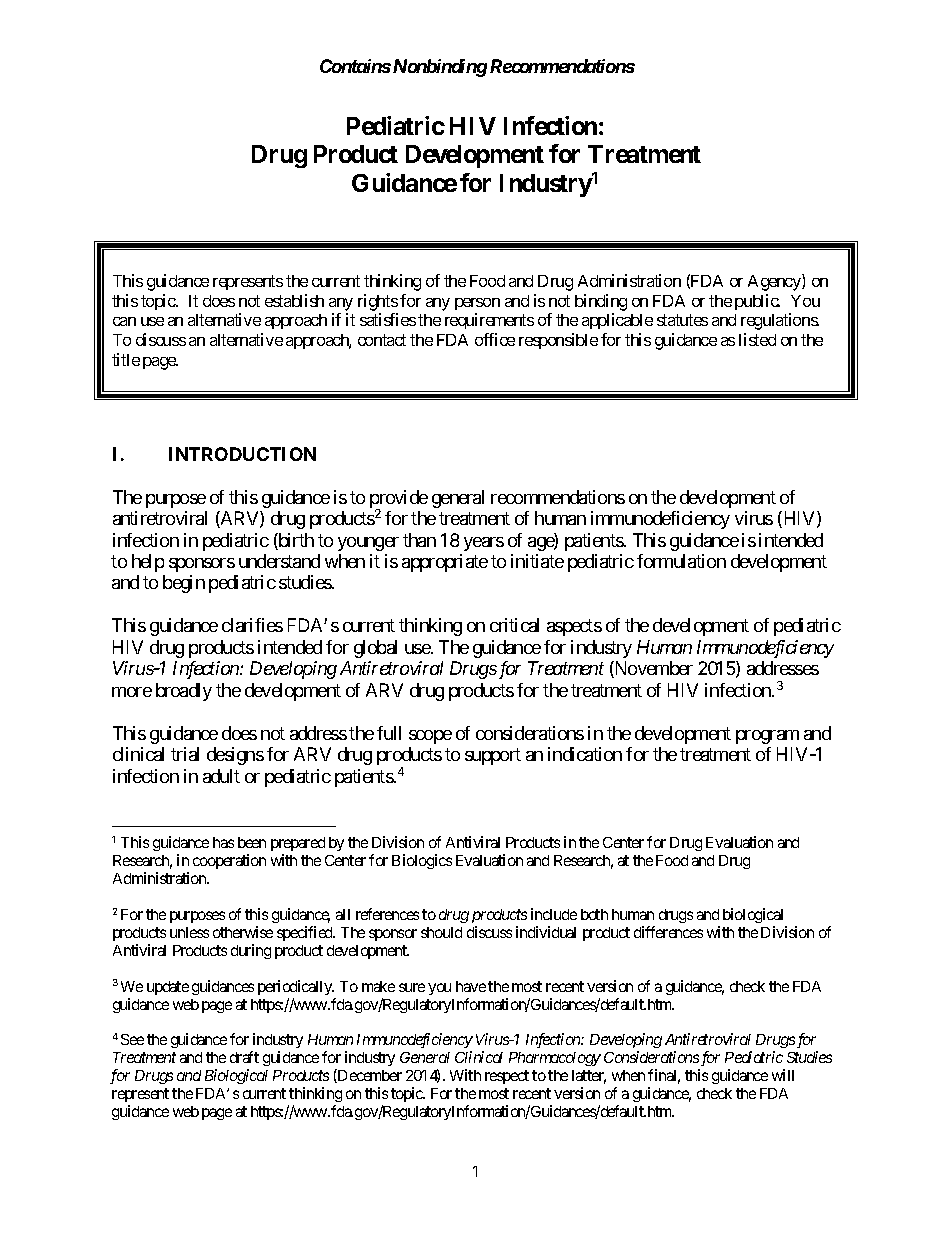 The image size is (952, 1233). What do you see at coordinates (477, 304) in the screenshot?
I see `person` at bounding box center [477, 304].
